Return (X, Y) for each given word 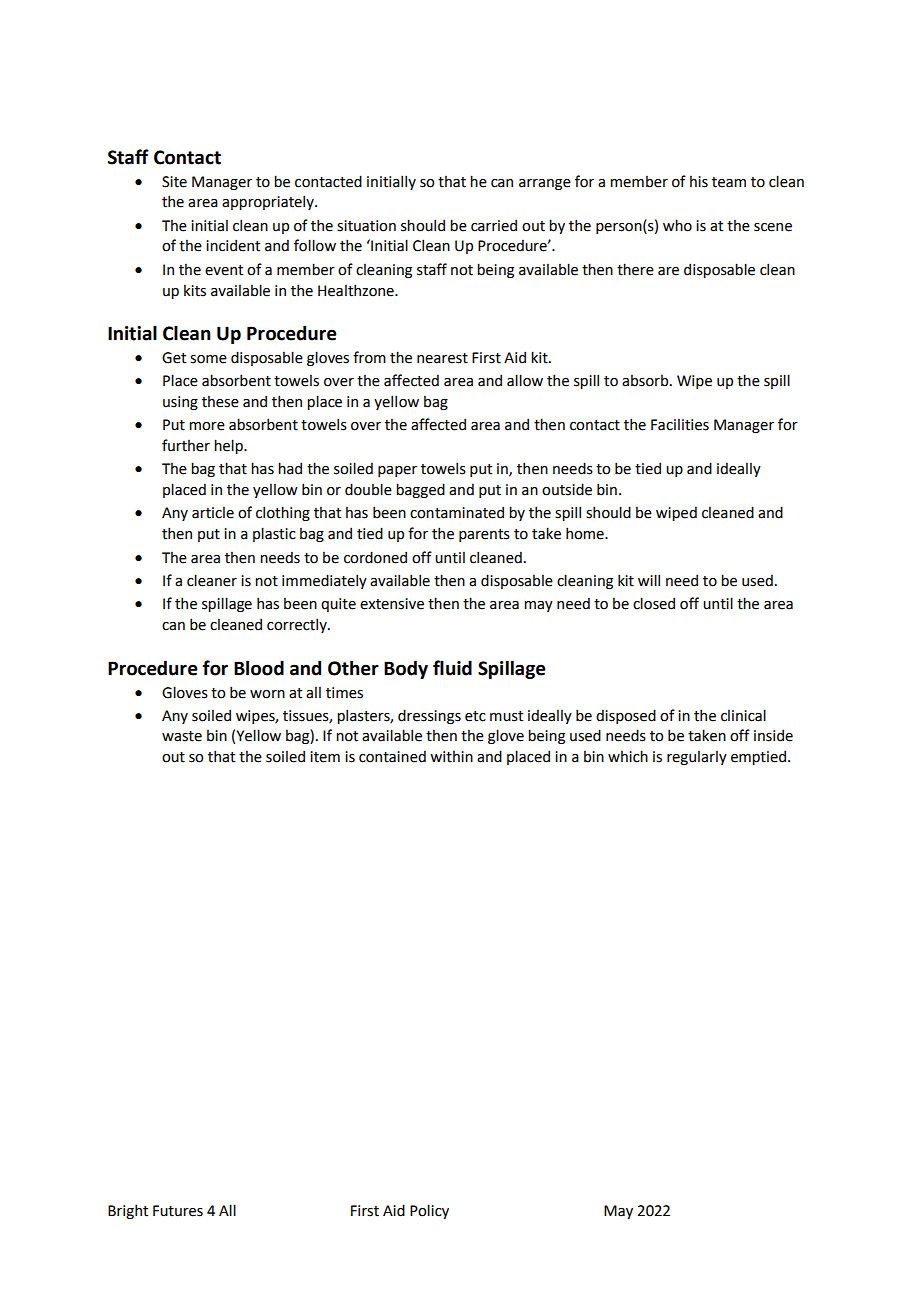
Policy (429, 1211)
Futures (178, 1211)
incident (233, 245)
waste (182, 736)
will (649, 580)
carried (494, 225)
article (213, 513)
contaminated (457, 512)
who (677, 225)
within (451, 757)
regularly (697, 758)
